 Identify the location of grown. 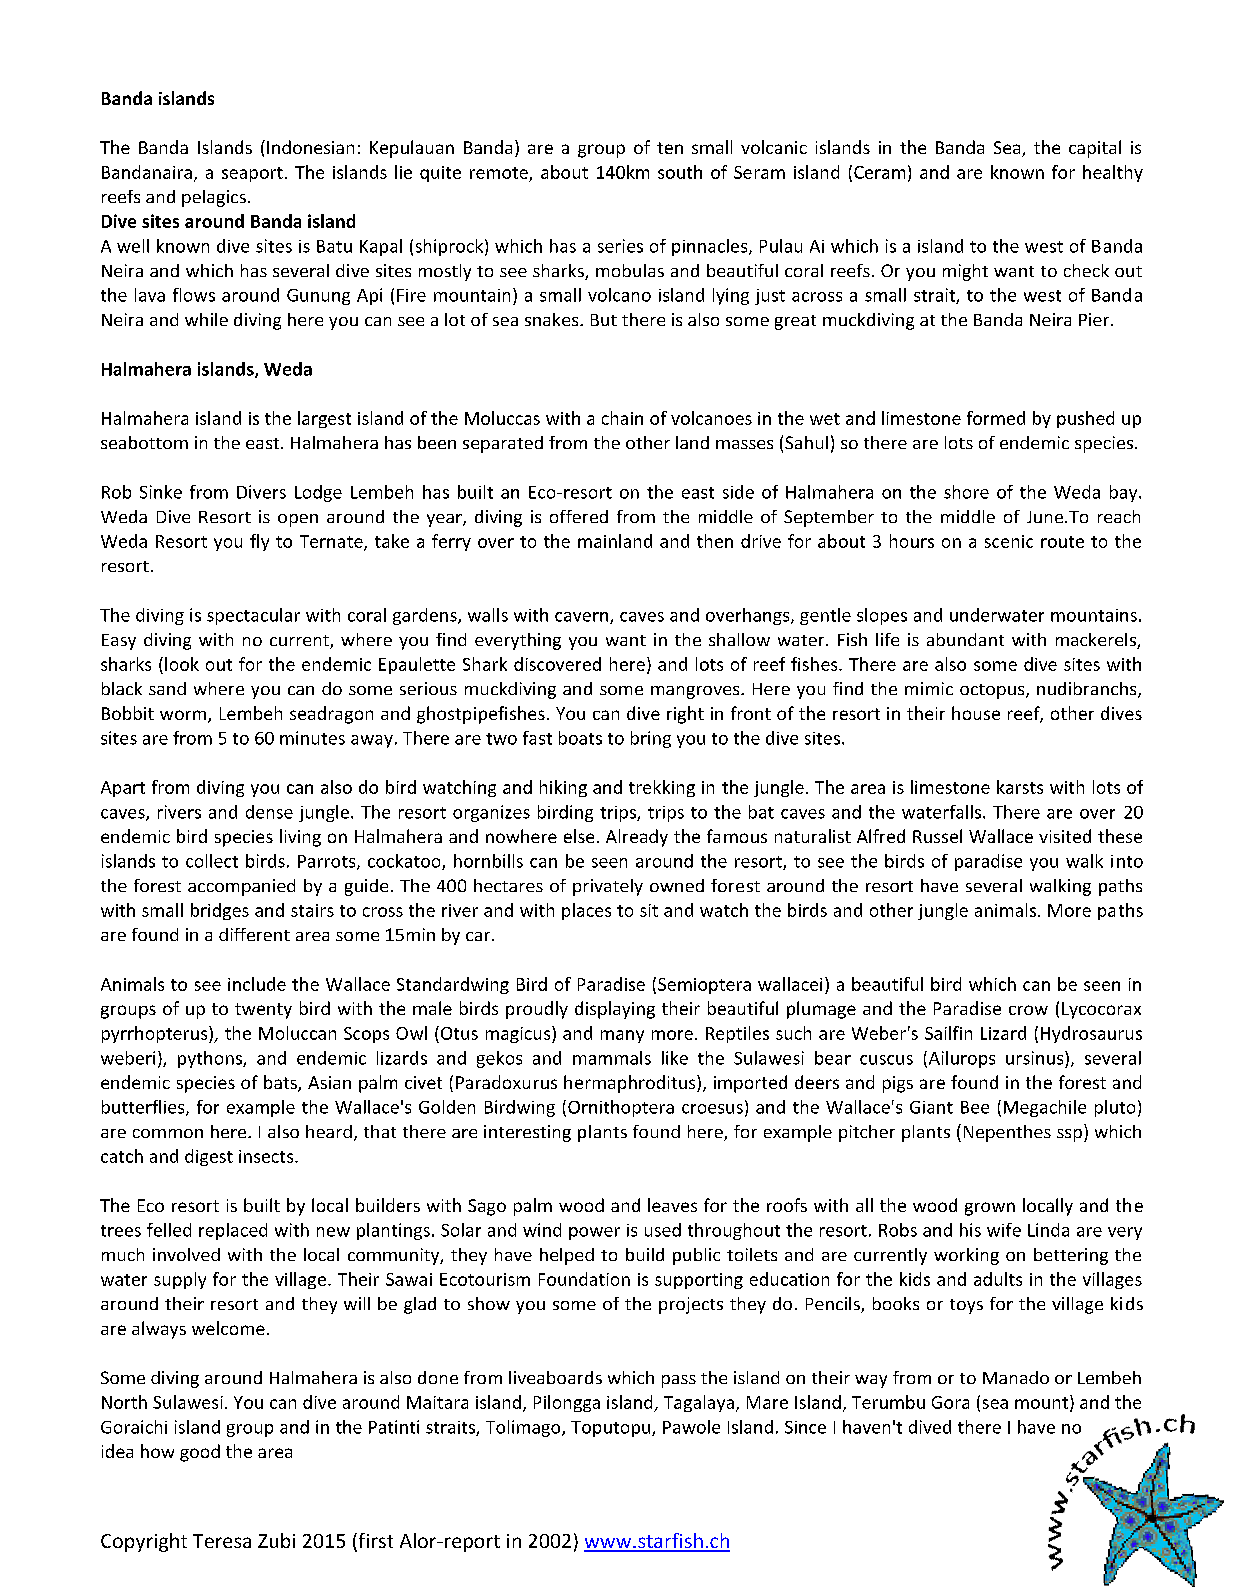
(990, 1209).
